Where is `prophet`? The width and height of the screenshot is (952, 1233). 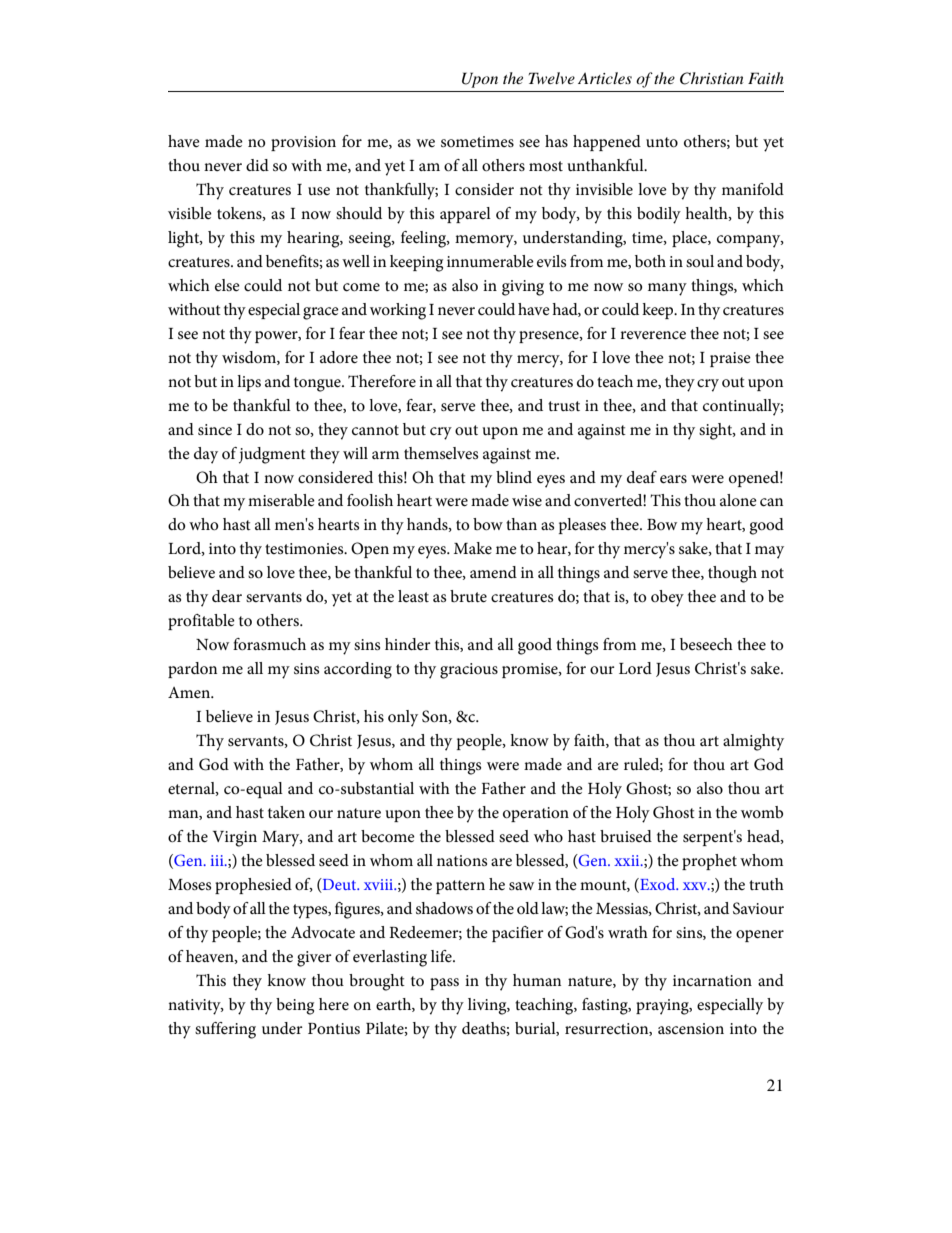
prophet is located at coordinates (709, 862).
